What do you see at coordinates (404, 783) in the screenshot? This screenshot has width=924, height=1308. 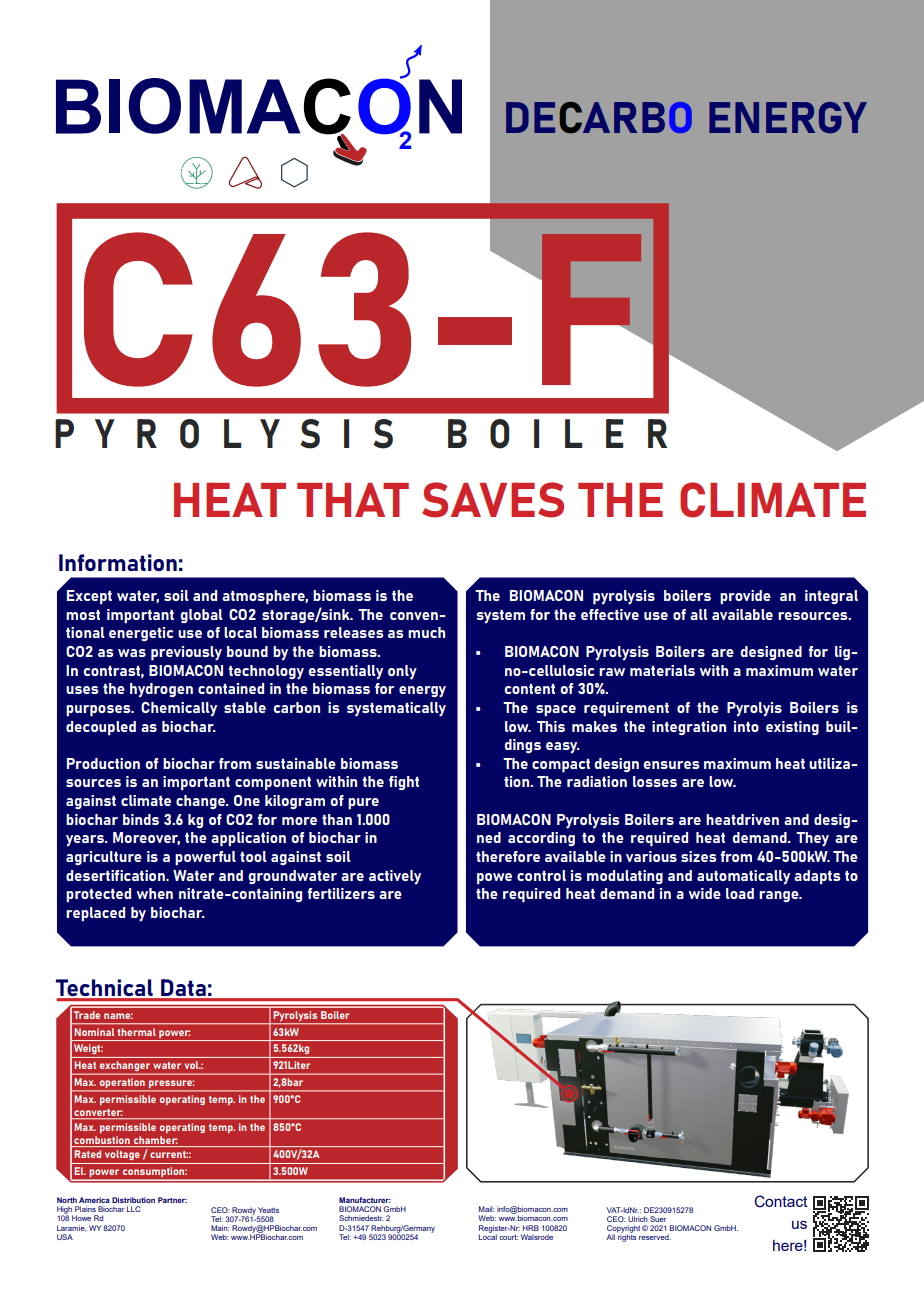 I see `fight` at bounding box center [404, 783].
